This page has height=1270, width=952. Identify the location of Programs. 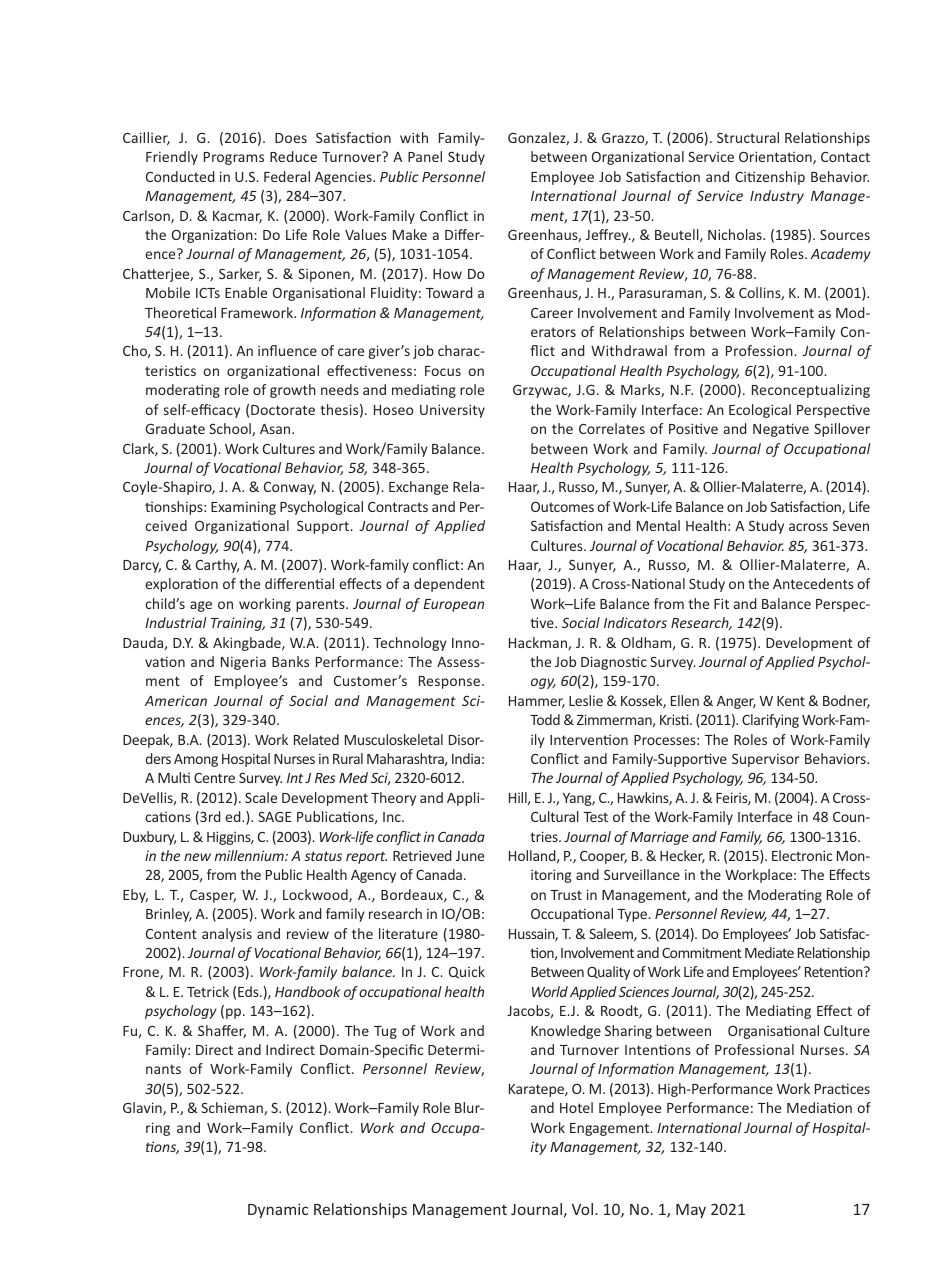
(234, 158).
